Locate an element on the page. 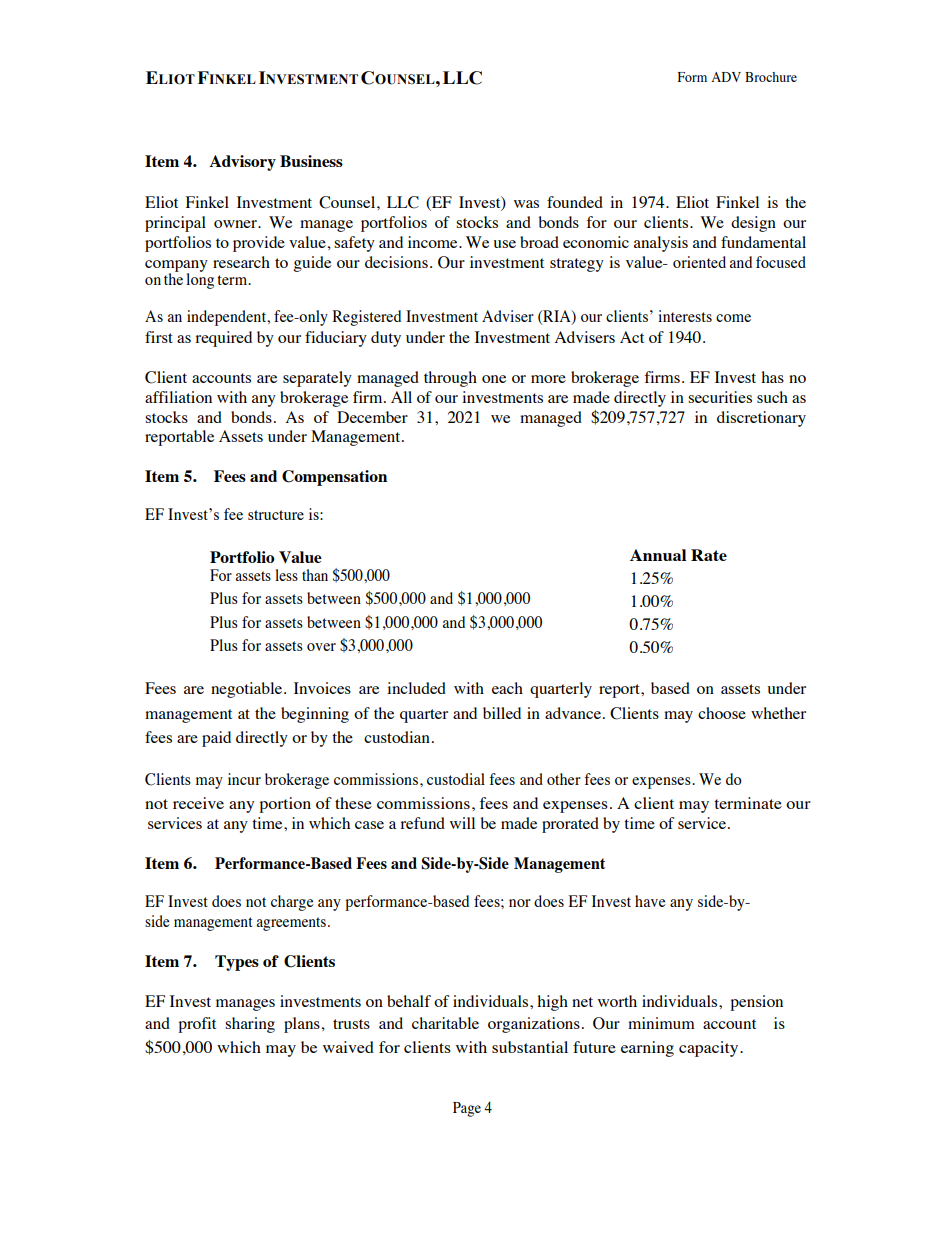  design is located at coordinates (753, 224).
